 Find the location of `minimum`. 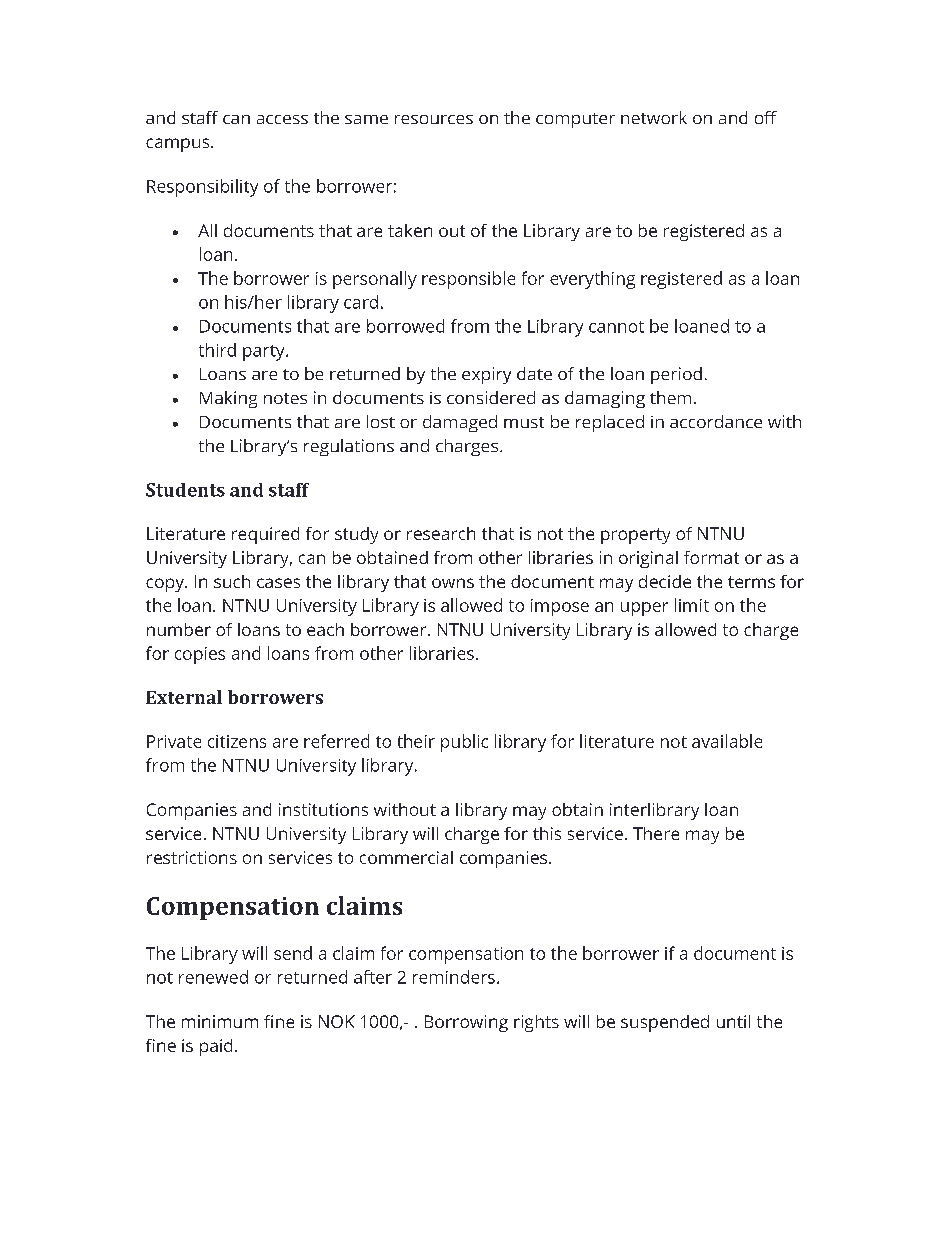

minimum is located at coordinates (220, 1021).
